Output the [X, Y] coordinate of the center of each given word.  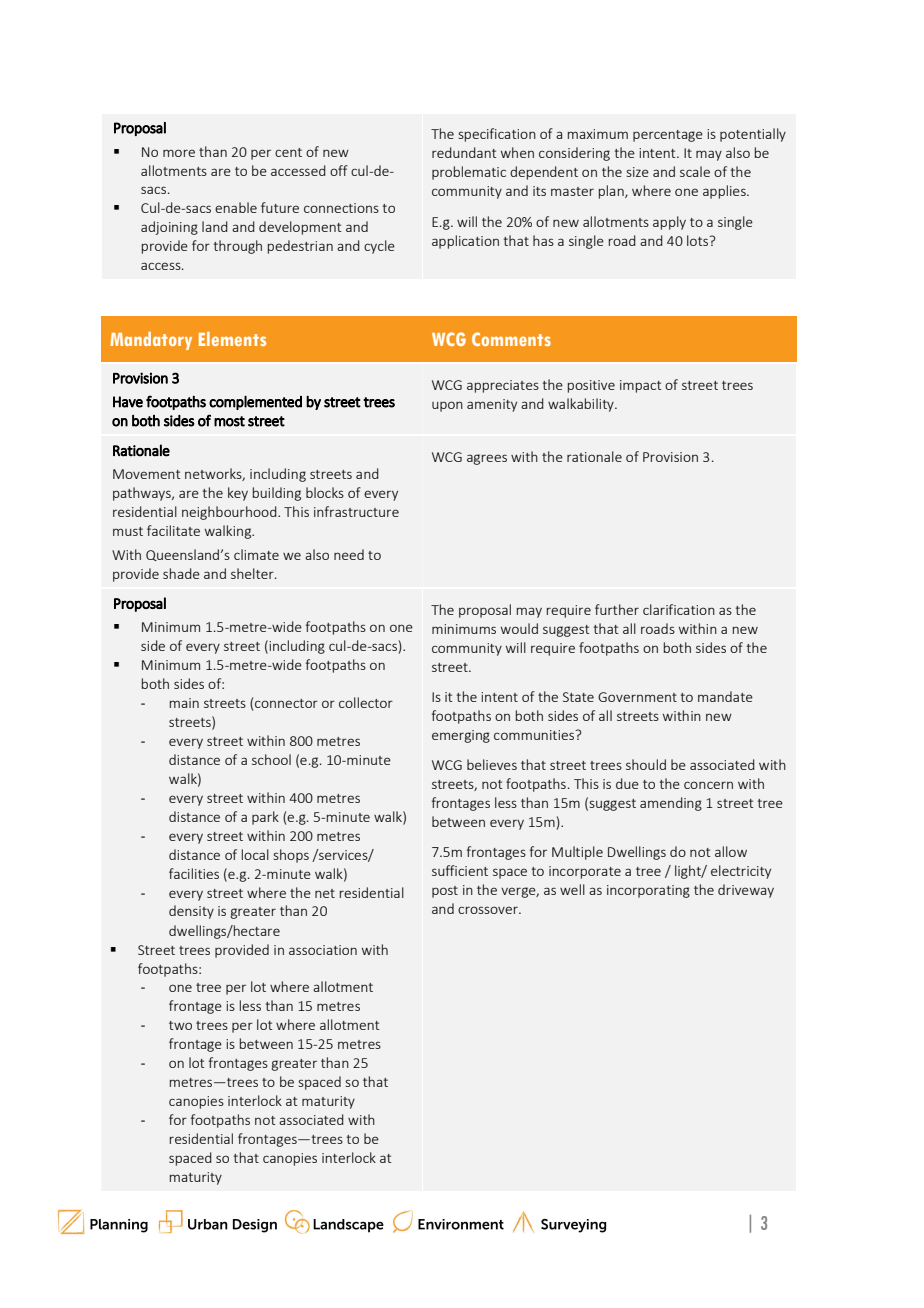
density [191, 912]
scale [695, 171]
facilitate [173, 530]
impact [641, 386]
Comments [511, 339]
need [349, 554]
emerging [461, 736]
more [179, 153]
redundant [464, 152]
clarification [679, 609]
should [646, 764]
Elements [232, 339]
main [184, 703]
